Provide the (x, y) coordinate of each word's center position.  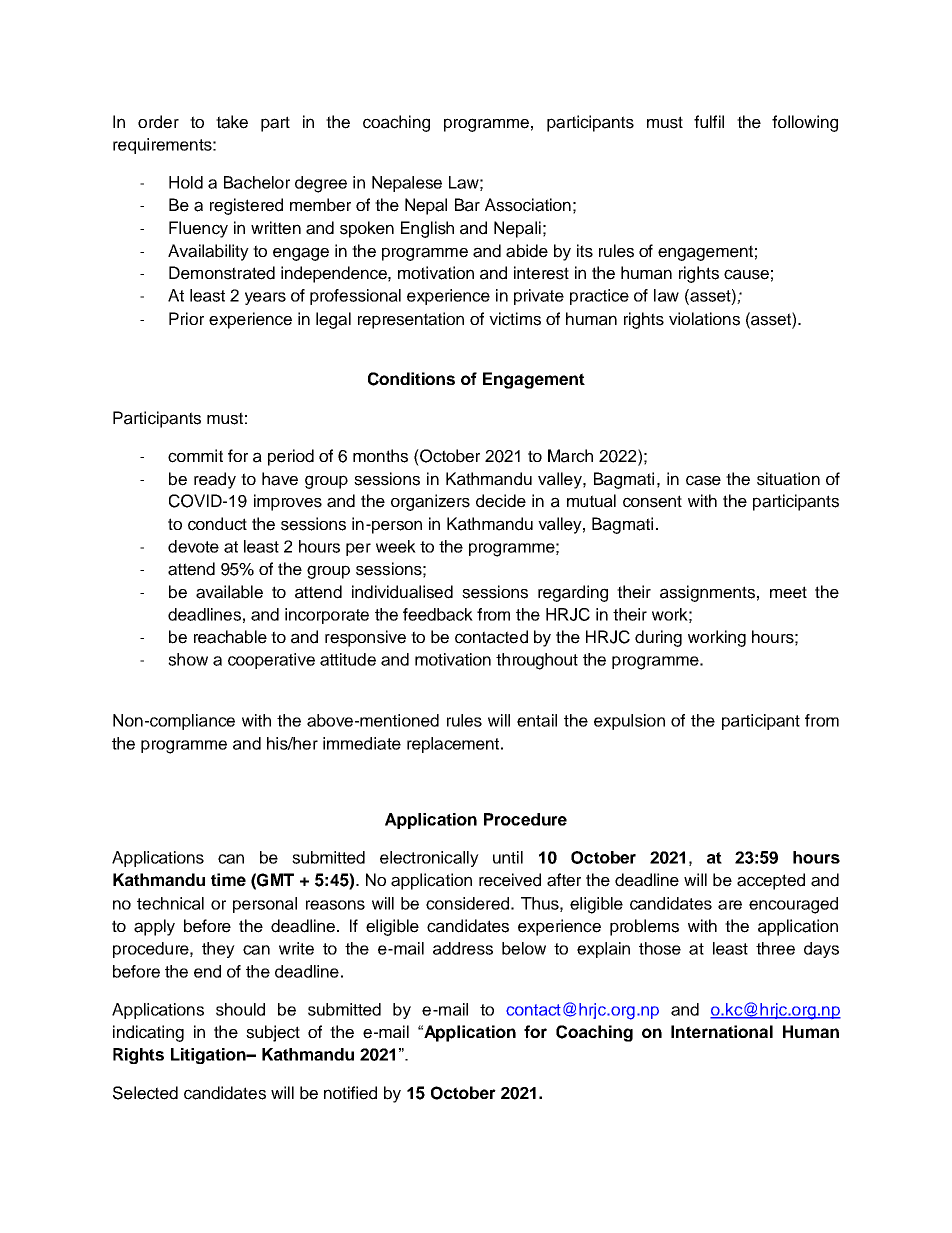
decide (501, 501)
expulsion (629, 722)
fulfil (709, 121)
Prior (186, 318)
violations (704, 319)
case (703, 480)
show (188, 659)
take (232, 122)
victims (515, 319)
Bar (467, 205)
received (510, 880)
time (228, 879)
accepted (771, 881)
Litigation (209, 1056)
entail (537, 720)
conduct (217, 524)
